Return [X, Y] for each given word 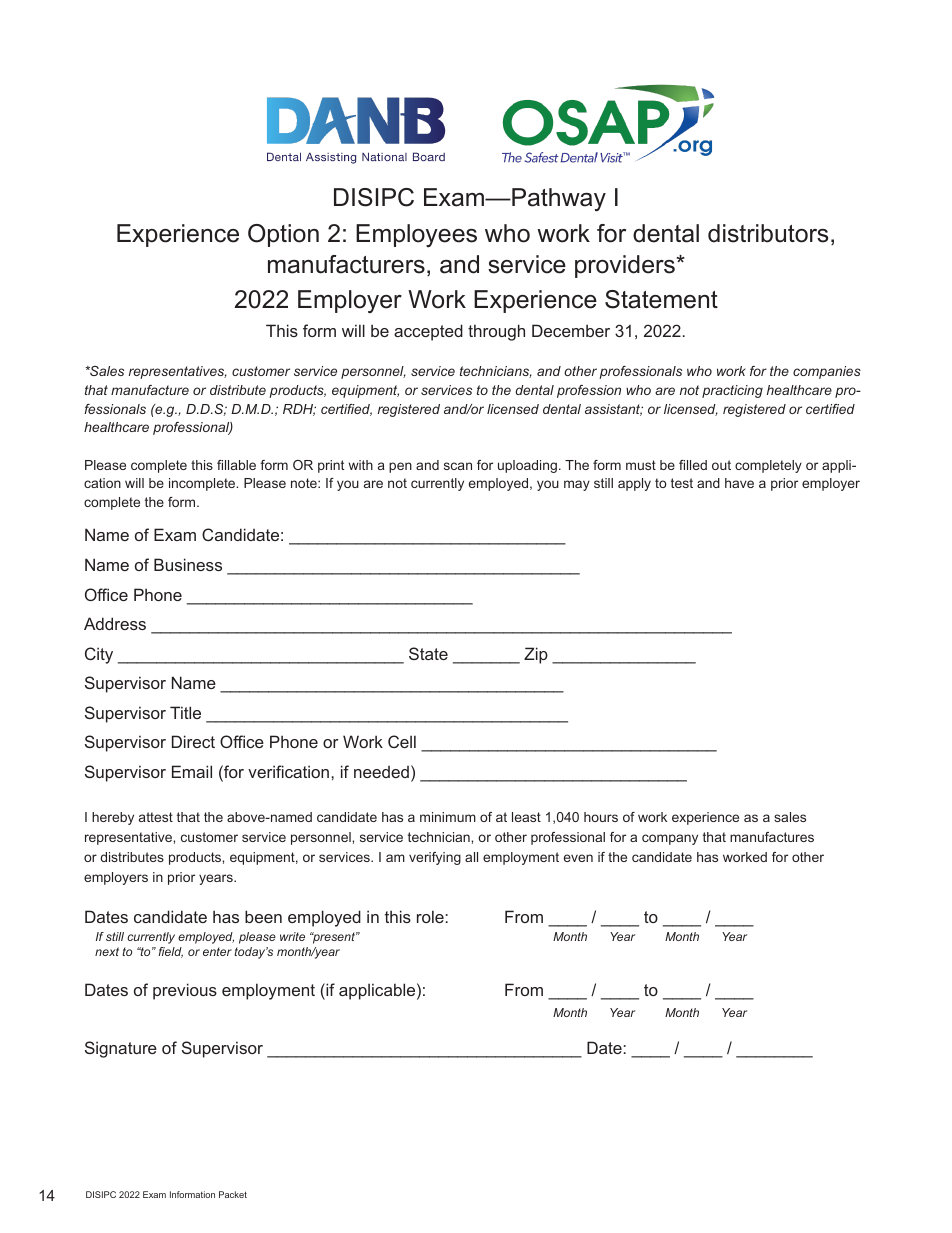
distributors [768, 233]
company [670, 839]
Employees [416, 235]
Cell [402, 741]
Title [185, 712]
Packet [233, 1194]
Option [283, 235]
